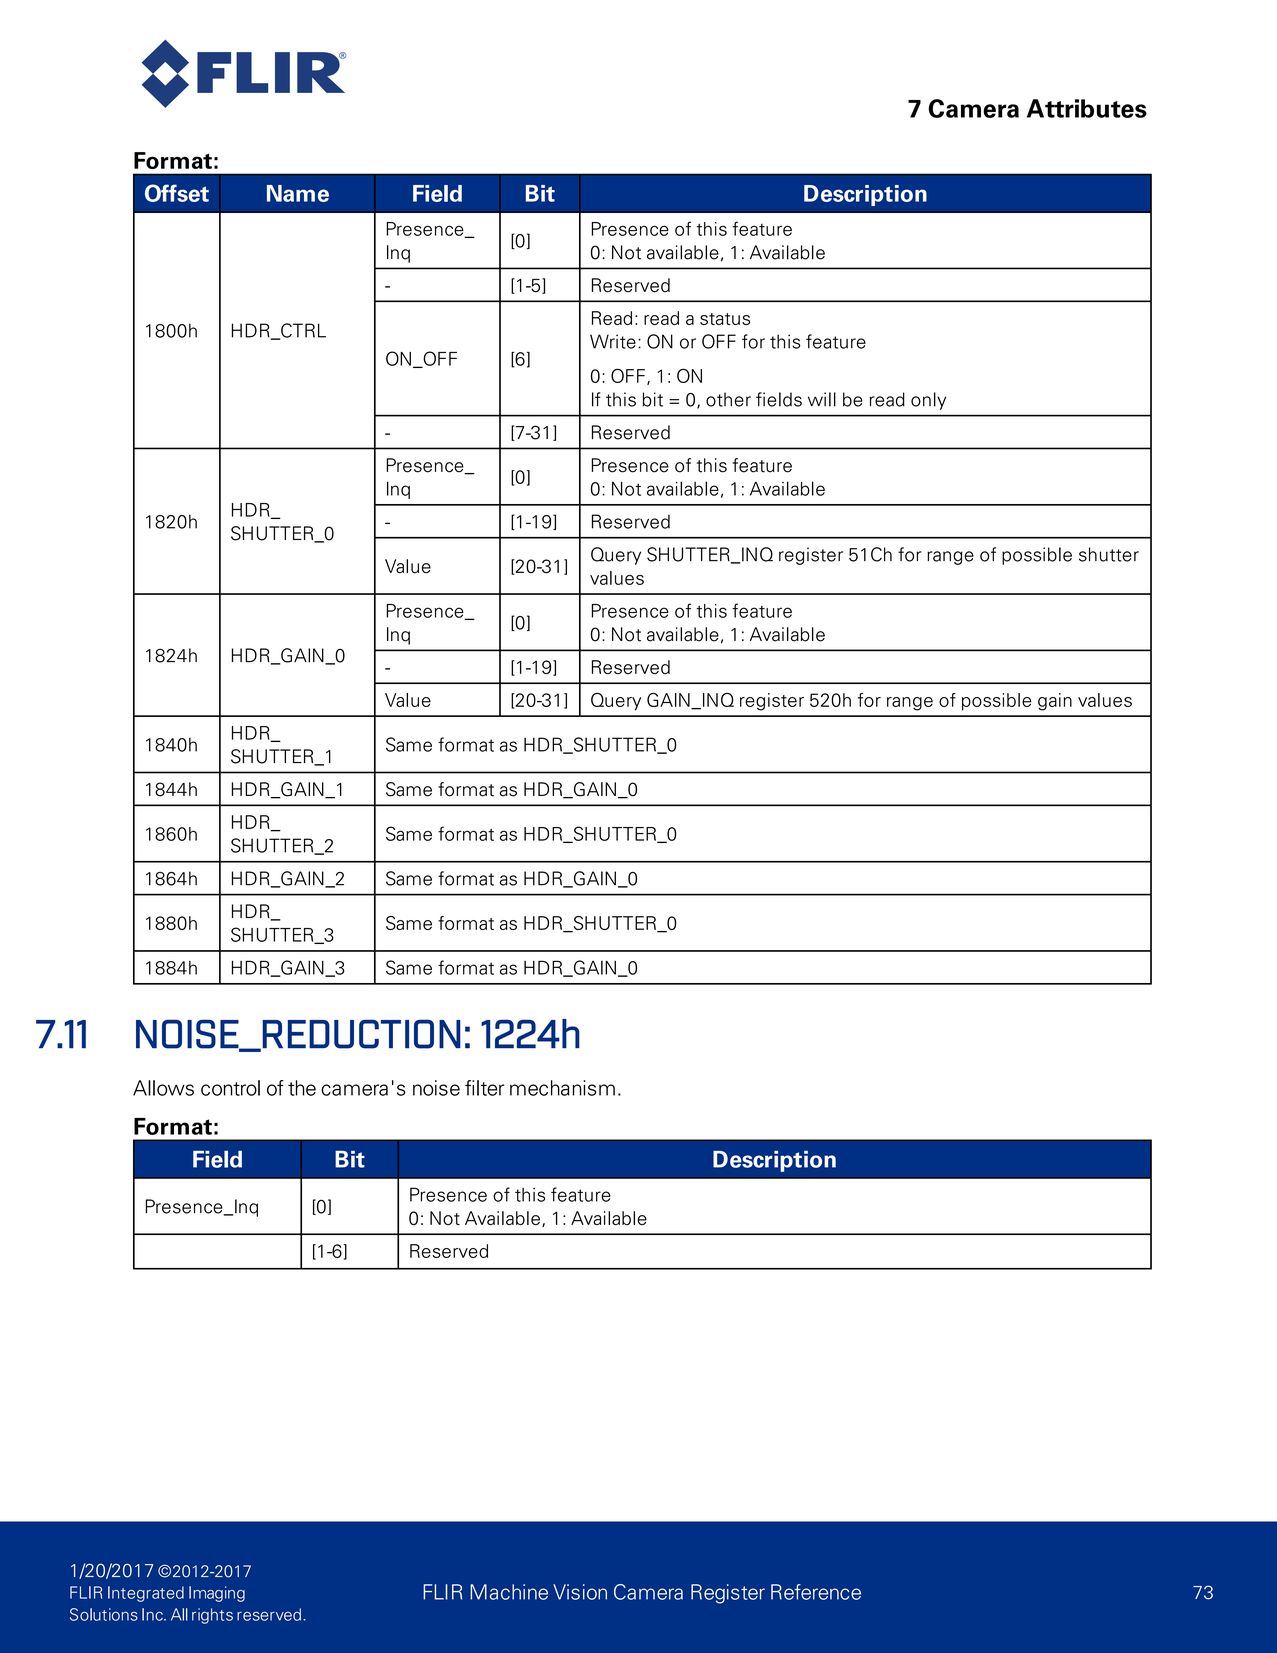 The height and width of the document is (1653, 1277). Describe the element at coordinates (1087, 108) in the document. I see `Attributes` at that location.
